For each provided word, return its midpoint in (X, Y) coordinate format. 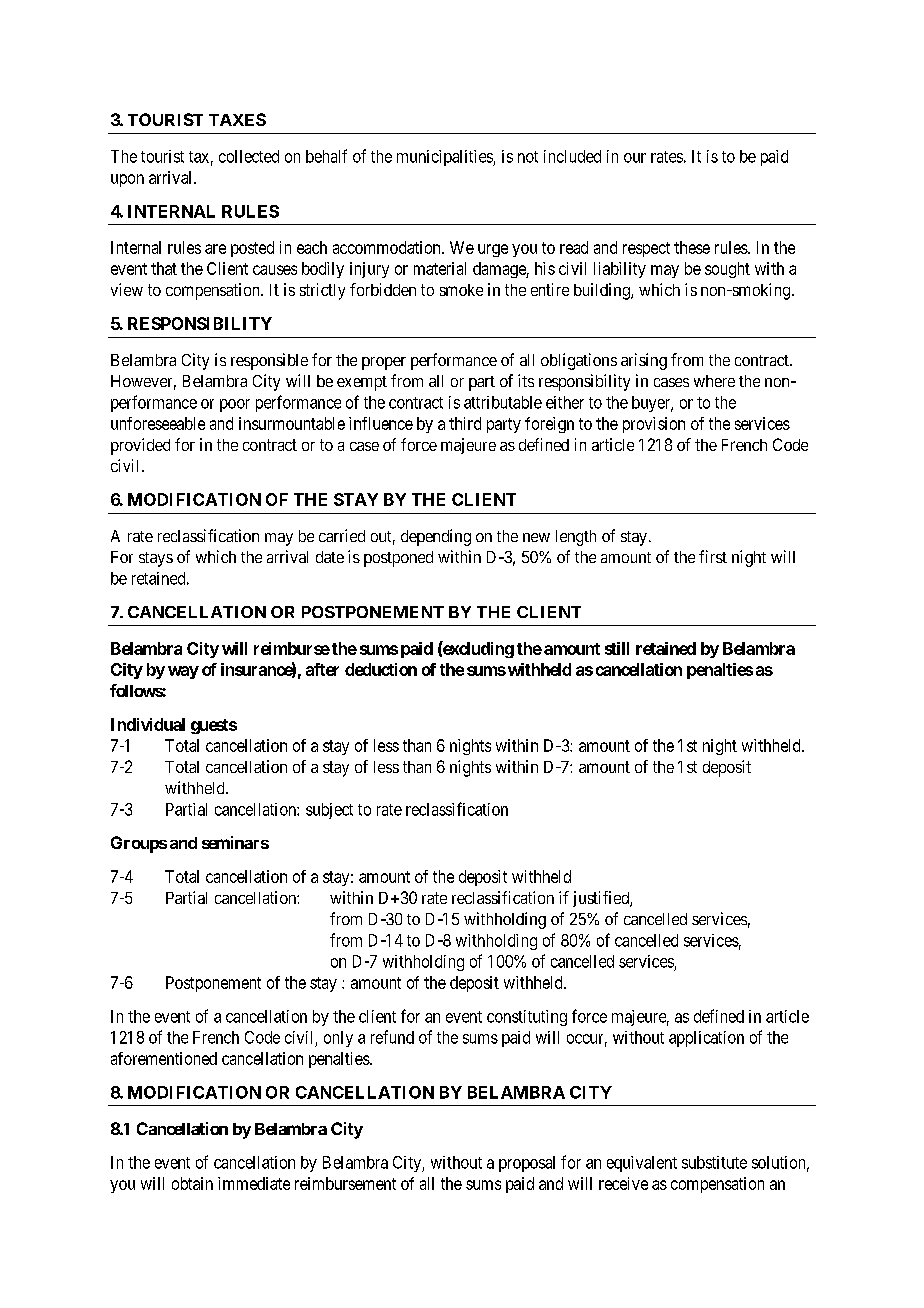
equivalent (642, 1164)
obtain (192, 1183)
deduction (381, 669)
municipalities (445, 158)
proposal (527, 1164)
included (572, 156)
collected (249, 156)
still (617, 648)
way (183, 672)
